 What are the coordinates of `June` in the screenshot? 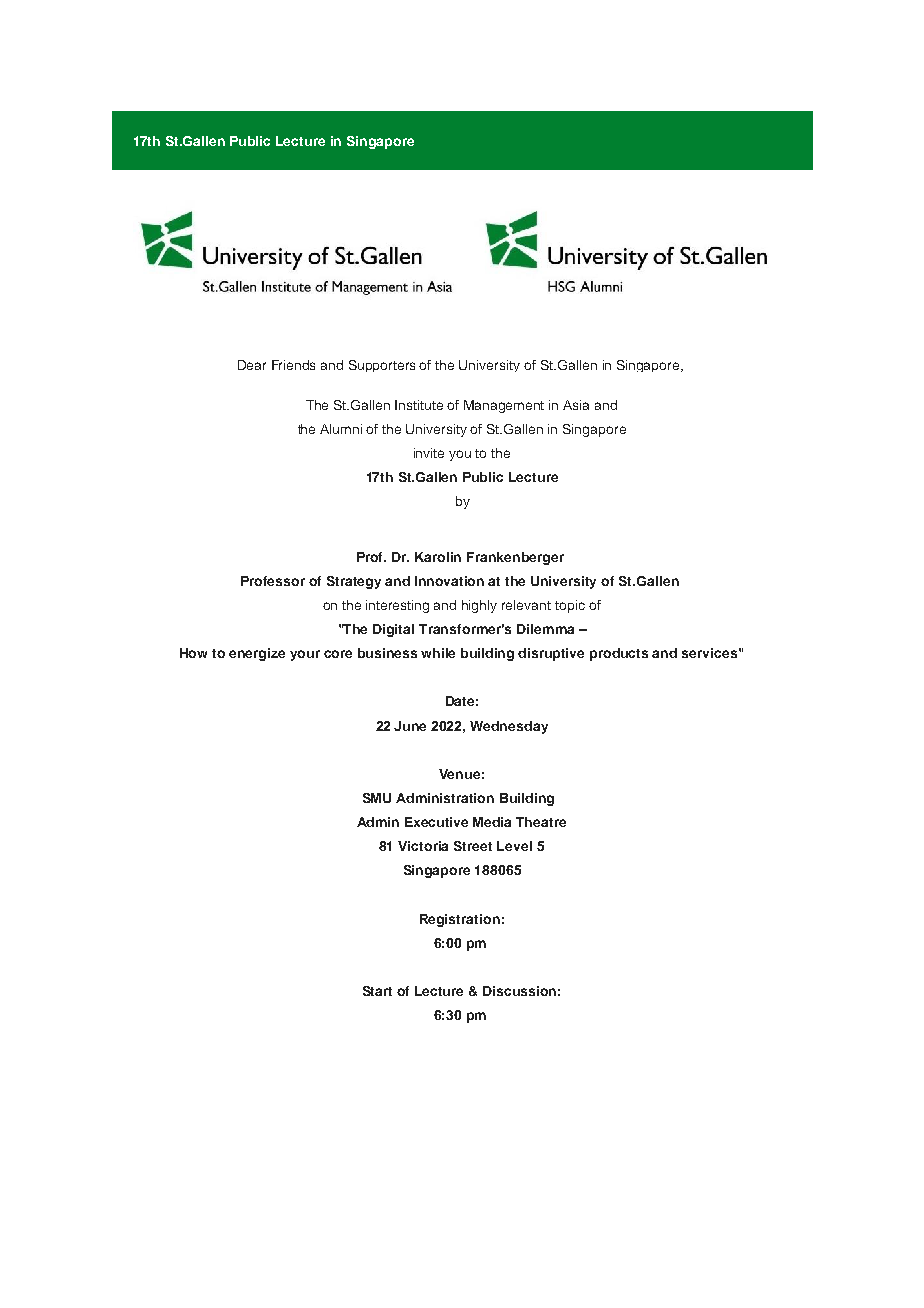 It's located at (410, 726).
